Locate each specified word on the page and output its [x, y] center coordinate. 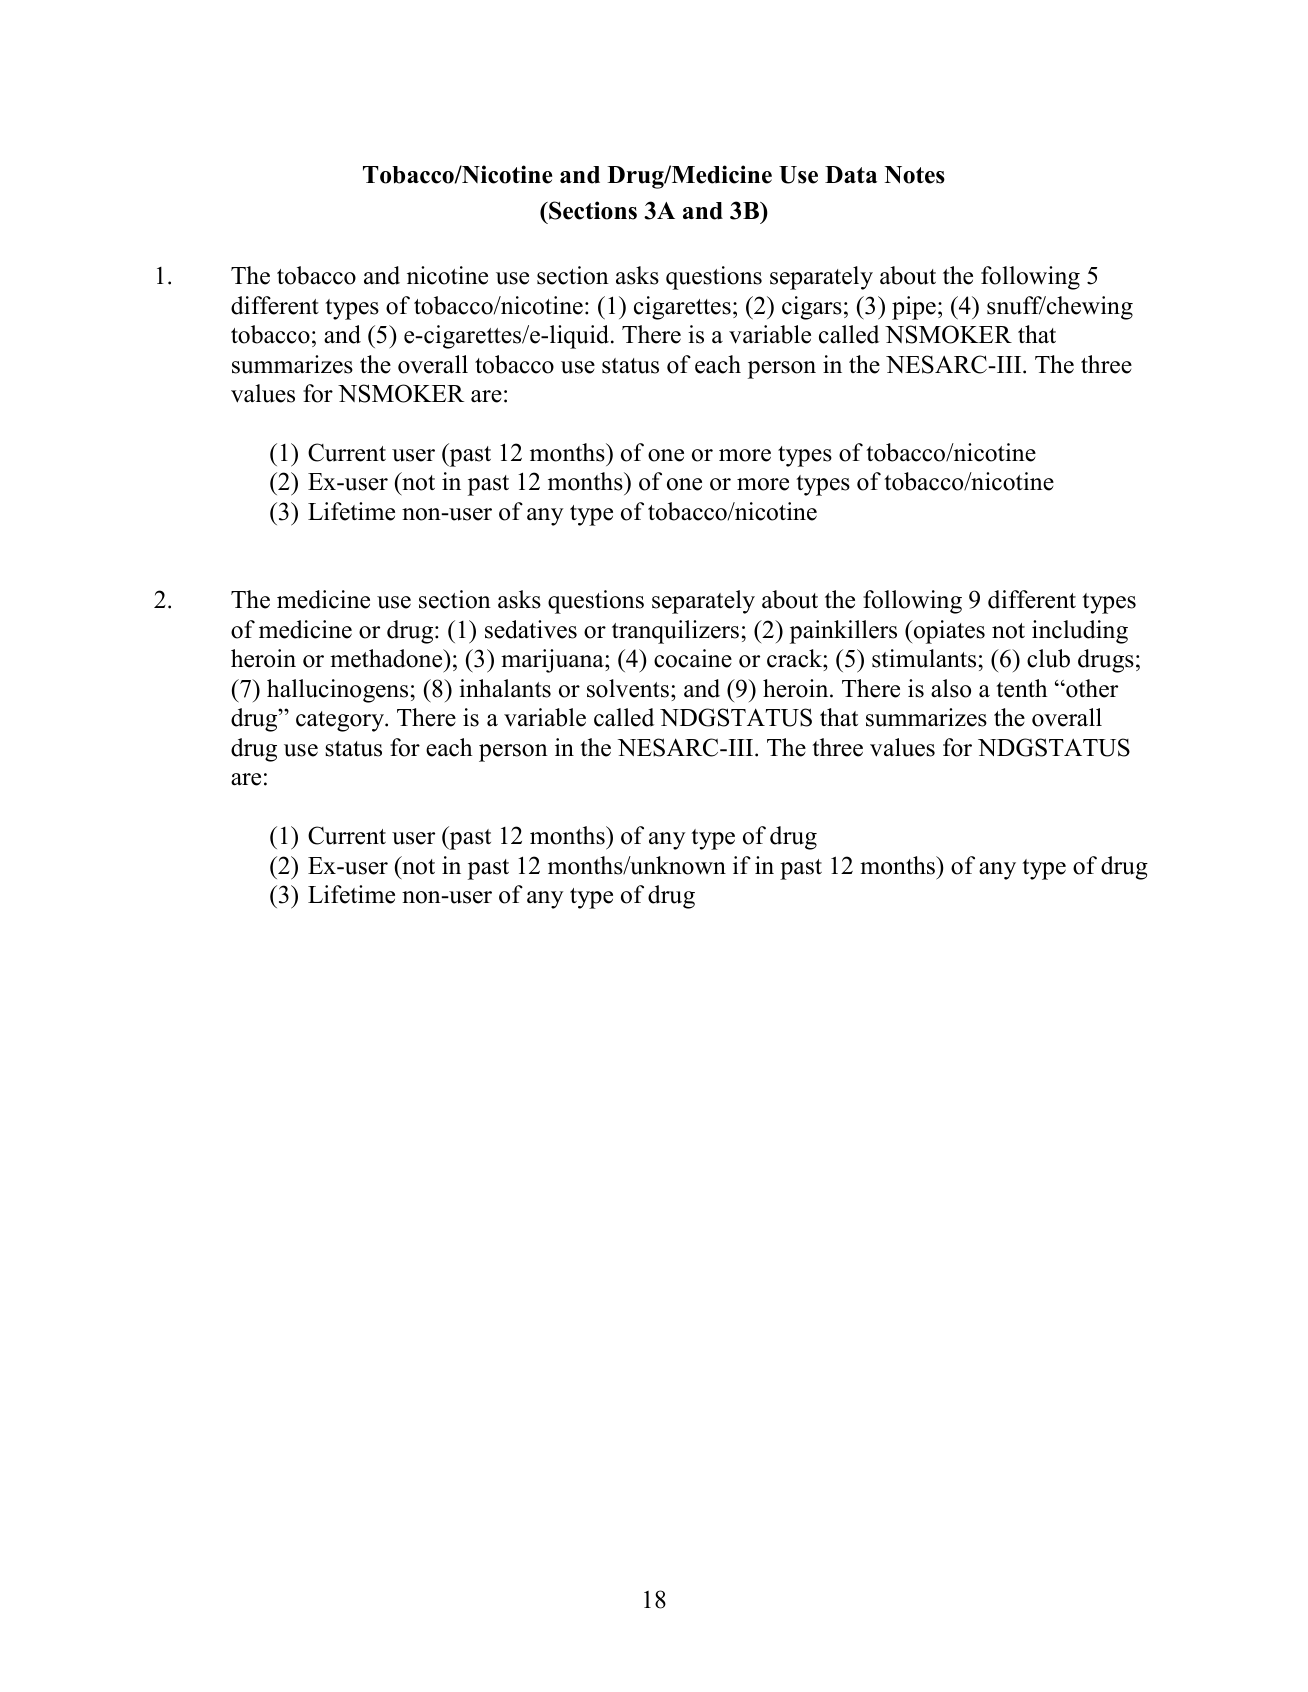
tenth [1021, 688]
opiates [948, 632]
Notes [915, 175]
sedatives [531, 629]
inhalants [505, 688]
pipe [914, 308]
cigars [812, 308]
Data [851, 174]
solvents [628, 688]
